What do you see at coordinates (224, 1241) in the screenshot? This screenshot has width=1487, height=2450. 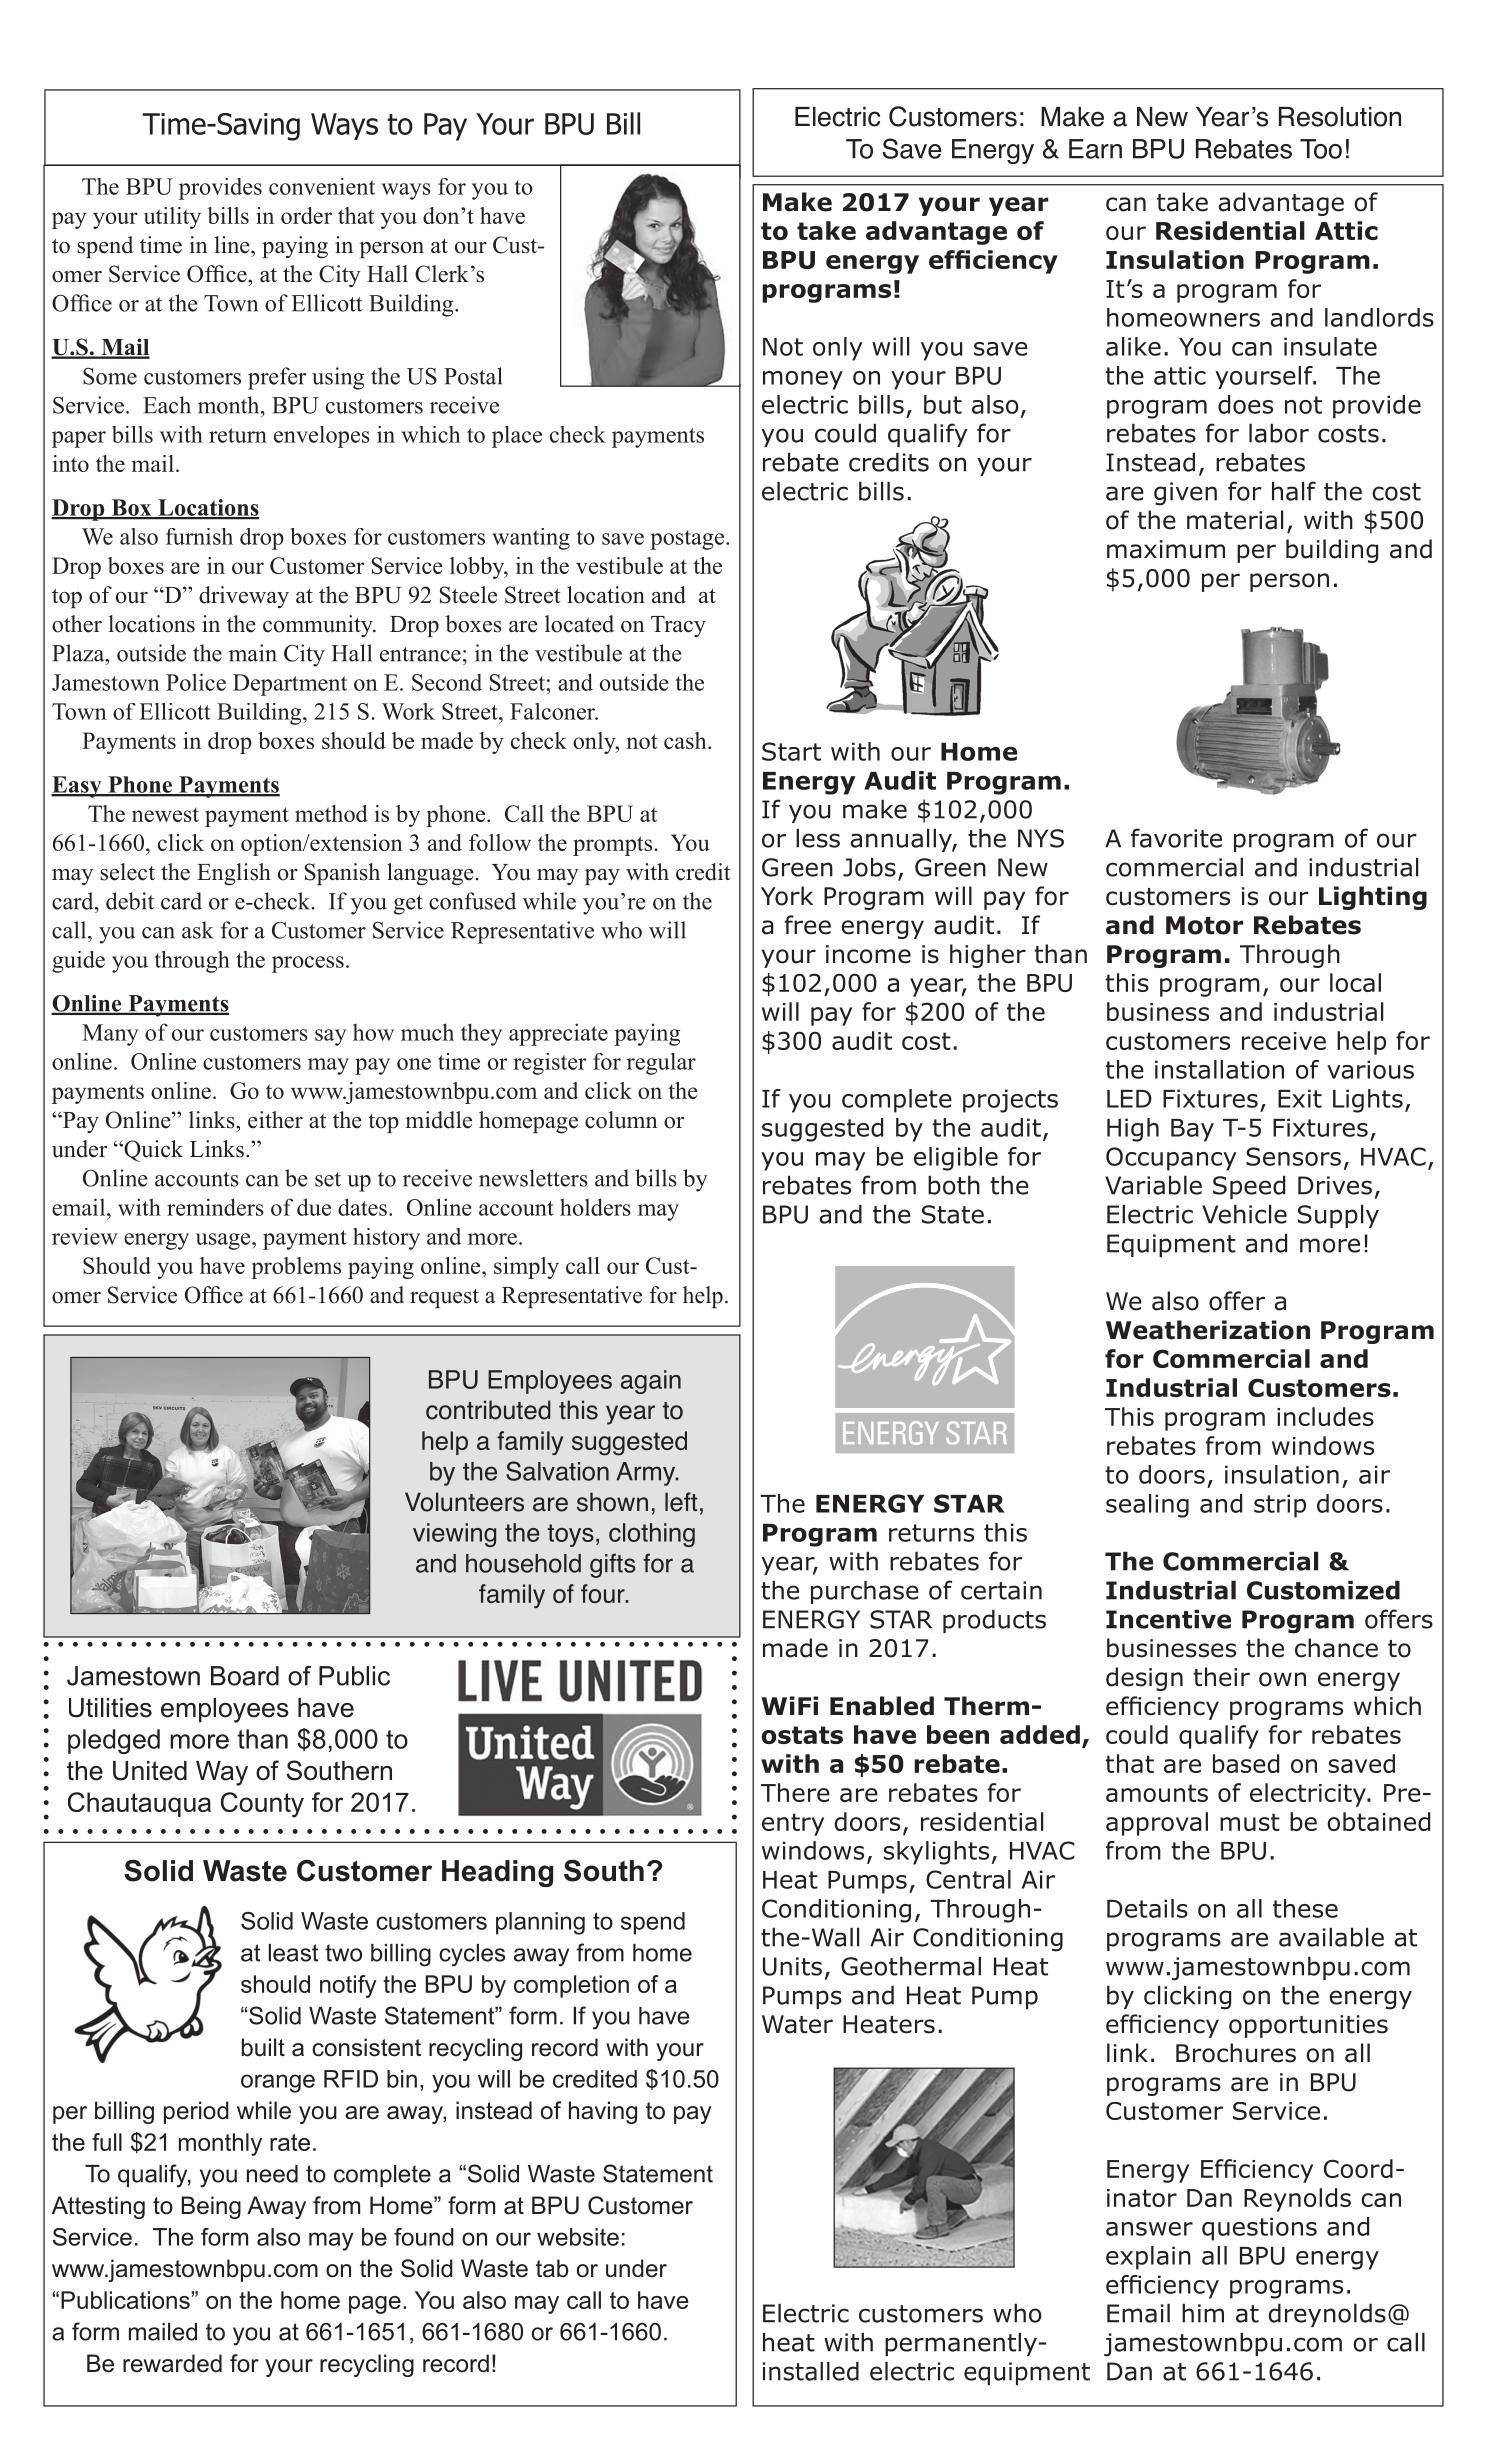 I see `usage` at bounding box center [224, 1241].
